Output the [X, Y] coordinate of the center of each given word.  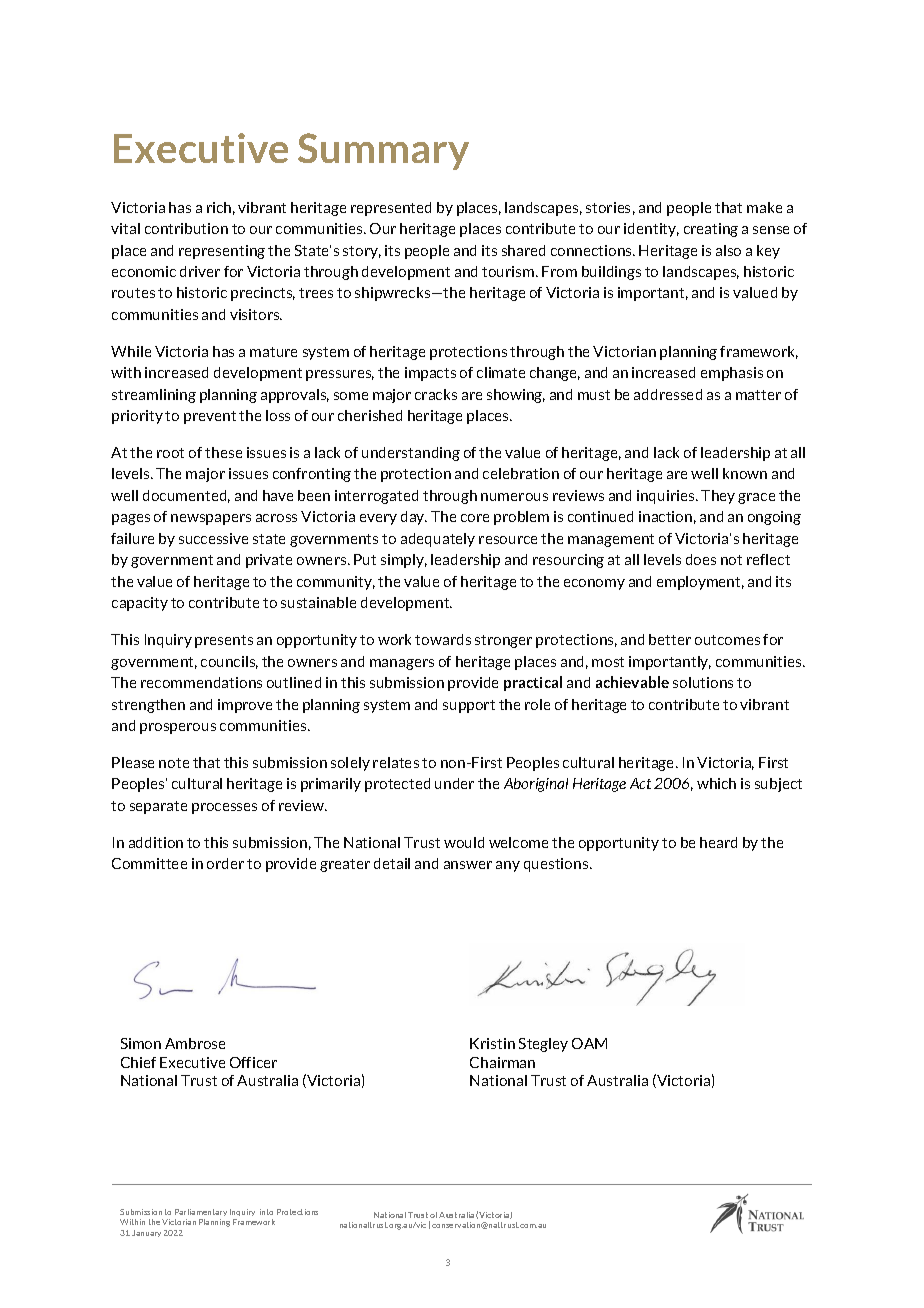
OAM [589, 1043]
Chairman [502, 1062]
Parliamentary [201, 1214]
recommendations [201, 682]
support [469, 706]
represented [391, 209]
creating [711, 230]
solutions [703, 682]
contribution [186, 228]
